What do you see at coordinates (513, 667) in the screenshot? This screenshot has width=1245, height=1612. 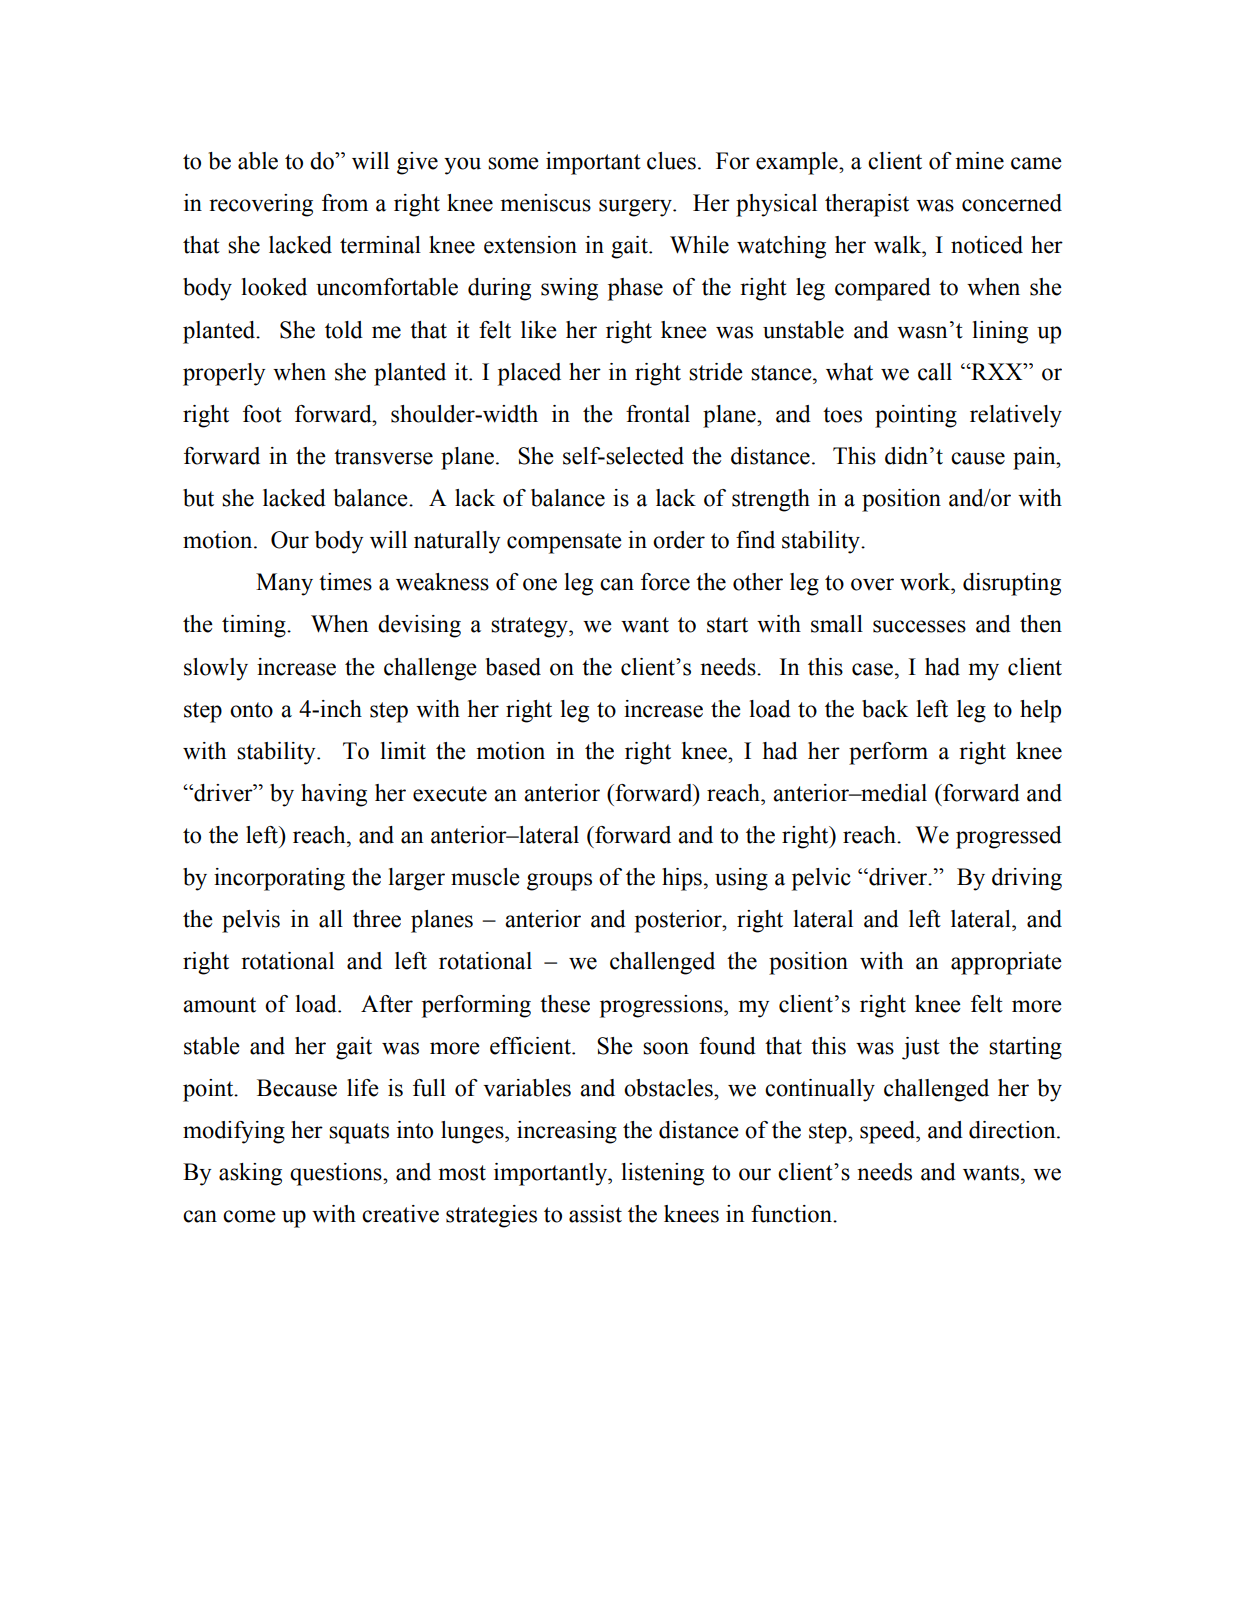 I see `based` at bounding box center [513, 667].
